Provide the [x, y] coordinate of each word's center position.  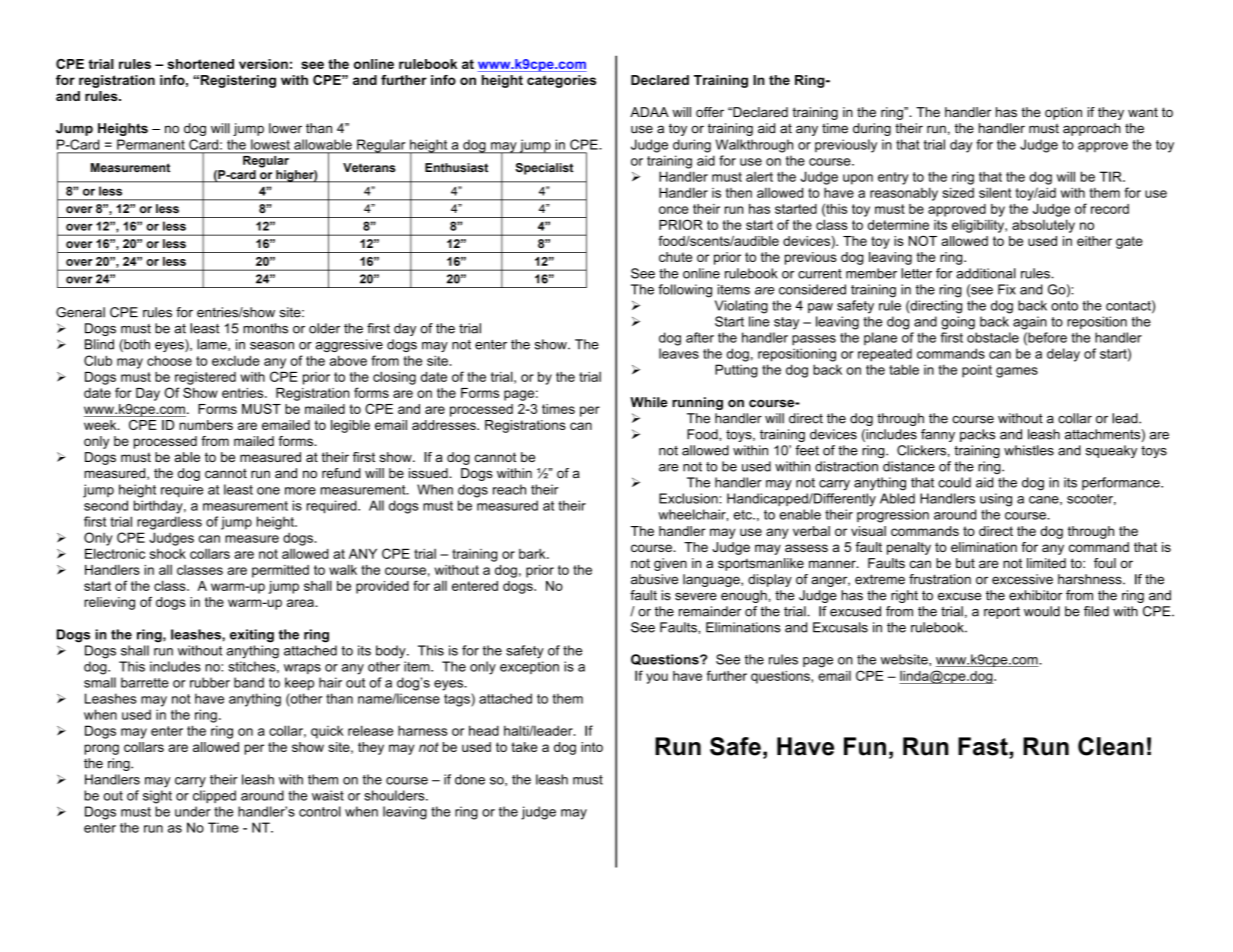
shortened [201, 64]
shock [168, 553]
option [1063, 113]
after [700, 337]
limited [1046, 563]
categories [561, 81]
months [265, 328]
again [1030, 323]
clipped [214, 796]
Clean [1111, 746]
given [670, 564]
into [592, 747]
